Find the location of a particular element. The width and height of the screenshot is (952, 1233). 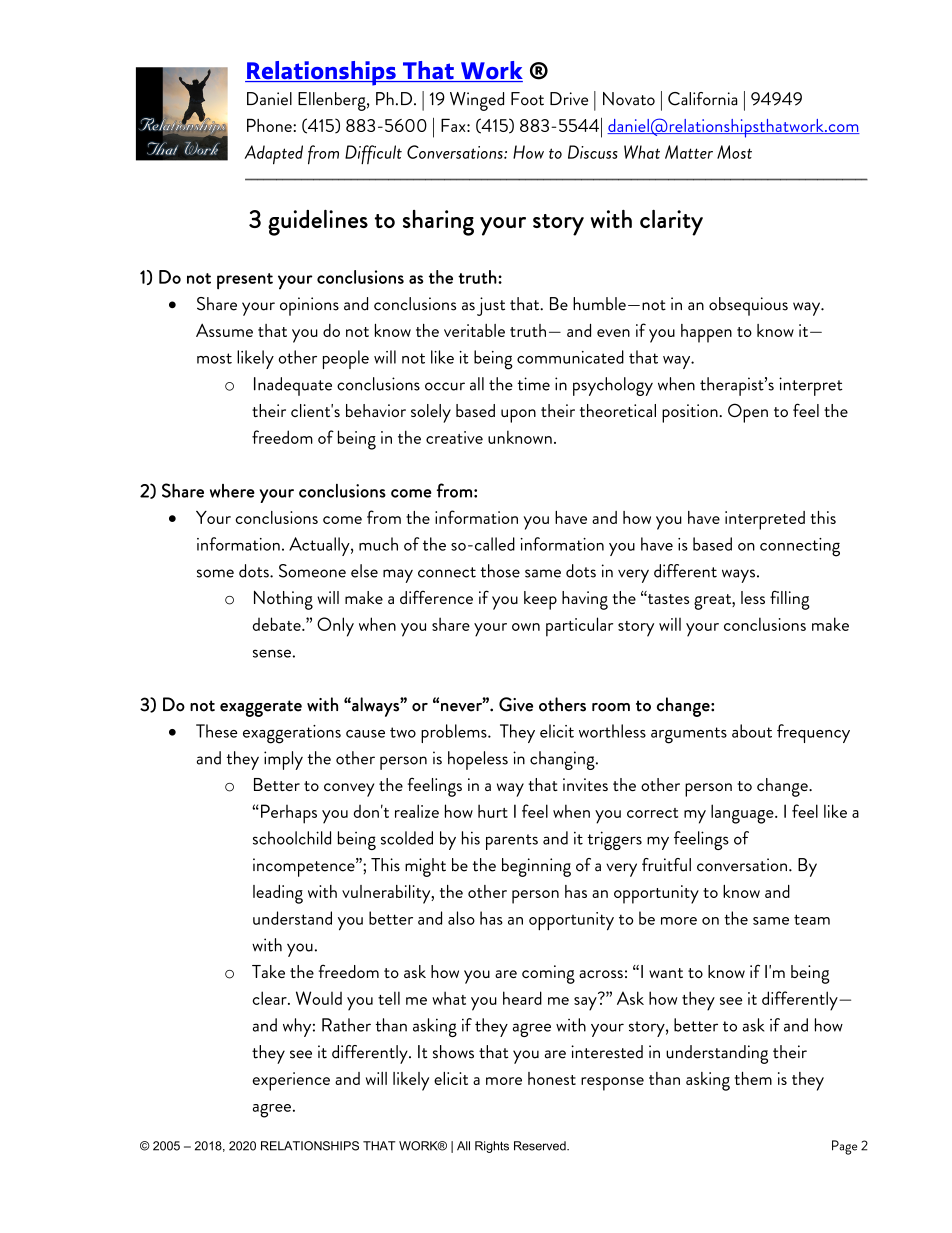

experience is located at coordinates (291, 1081).
